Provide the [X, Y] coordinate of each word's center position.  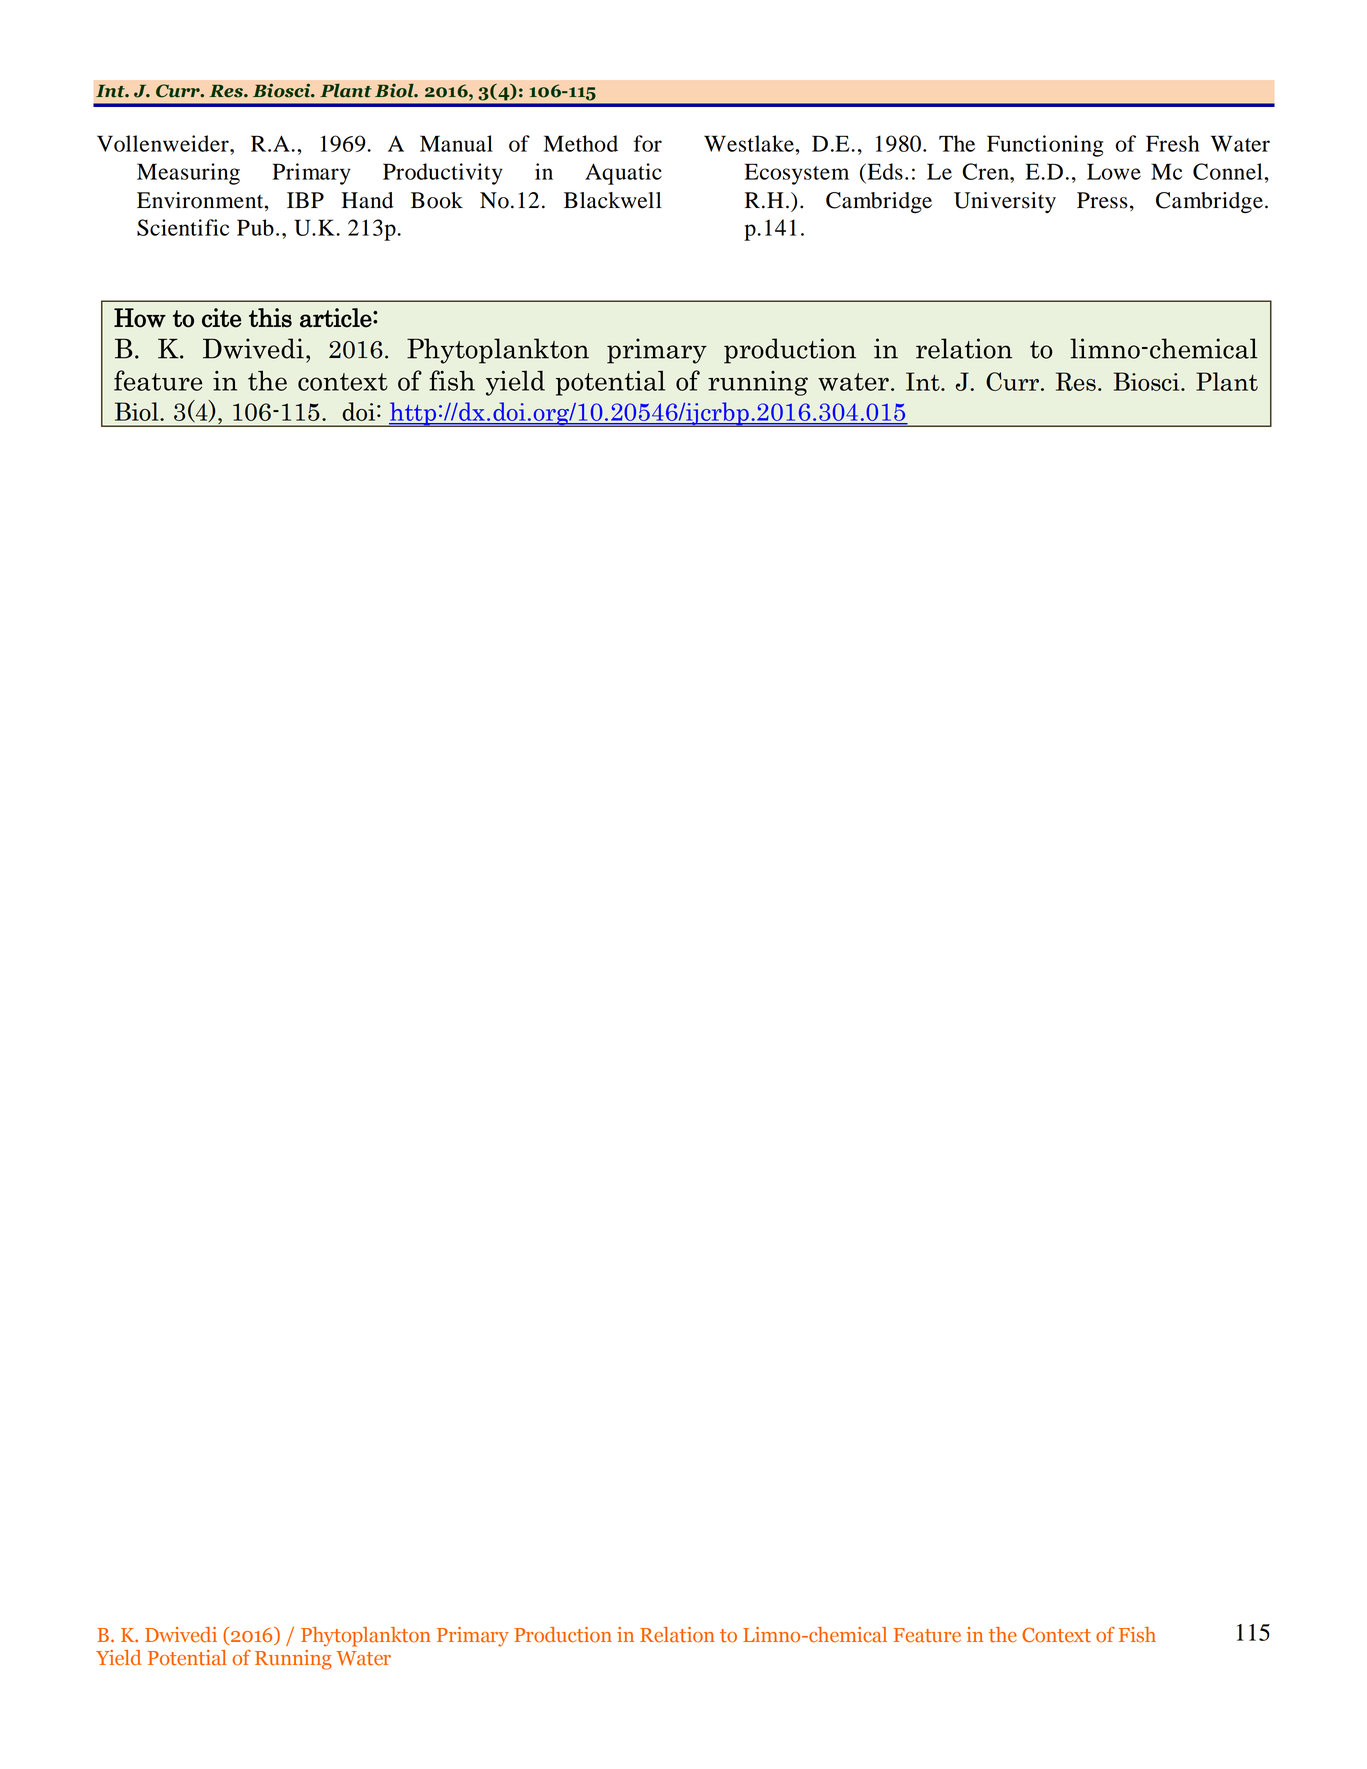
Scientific [183, 227]
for [648, 143]
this [270, 318]
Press [1102, 200]
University [1005, 202]
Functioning [1045, 146]
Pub [255, 227]
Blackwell [613, 200]
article [337, 318]
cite [221, 318]
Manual [456, 143]
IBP [305, 200]
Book [437, 200]
